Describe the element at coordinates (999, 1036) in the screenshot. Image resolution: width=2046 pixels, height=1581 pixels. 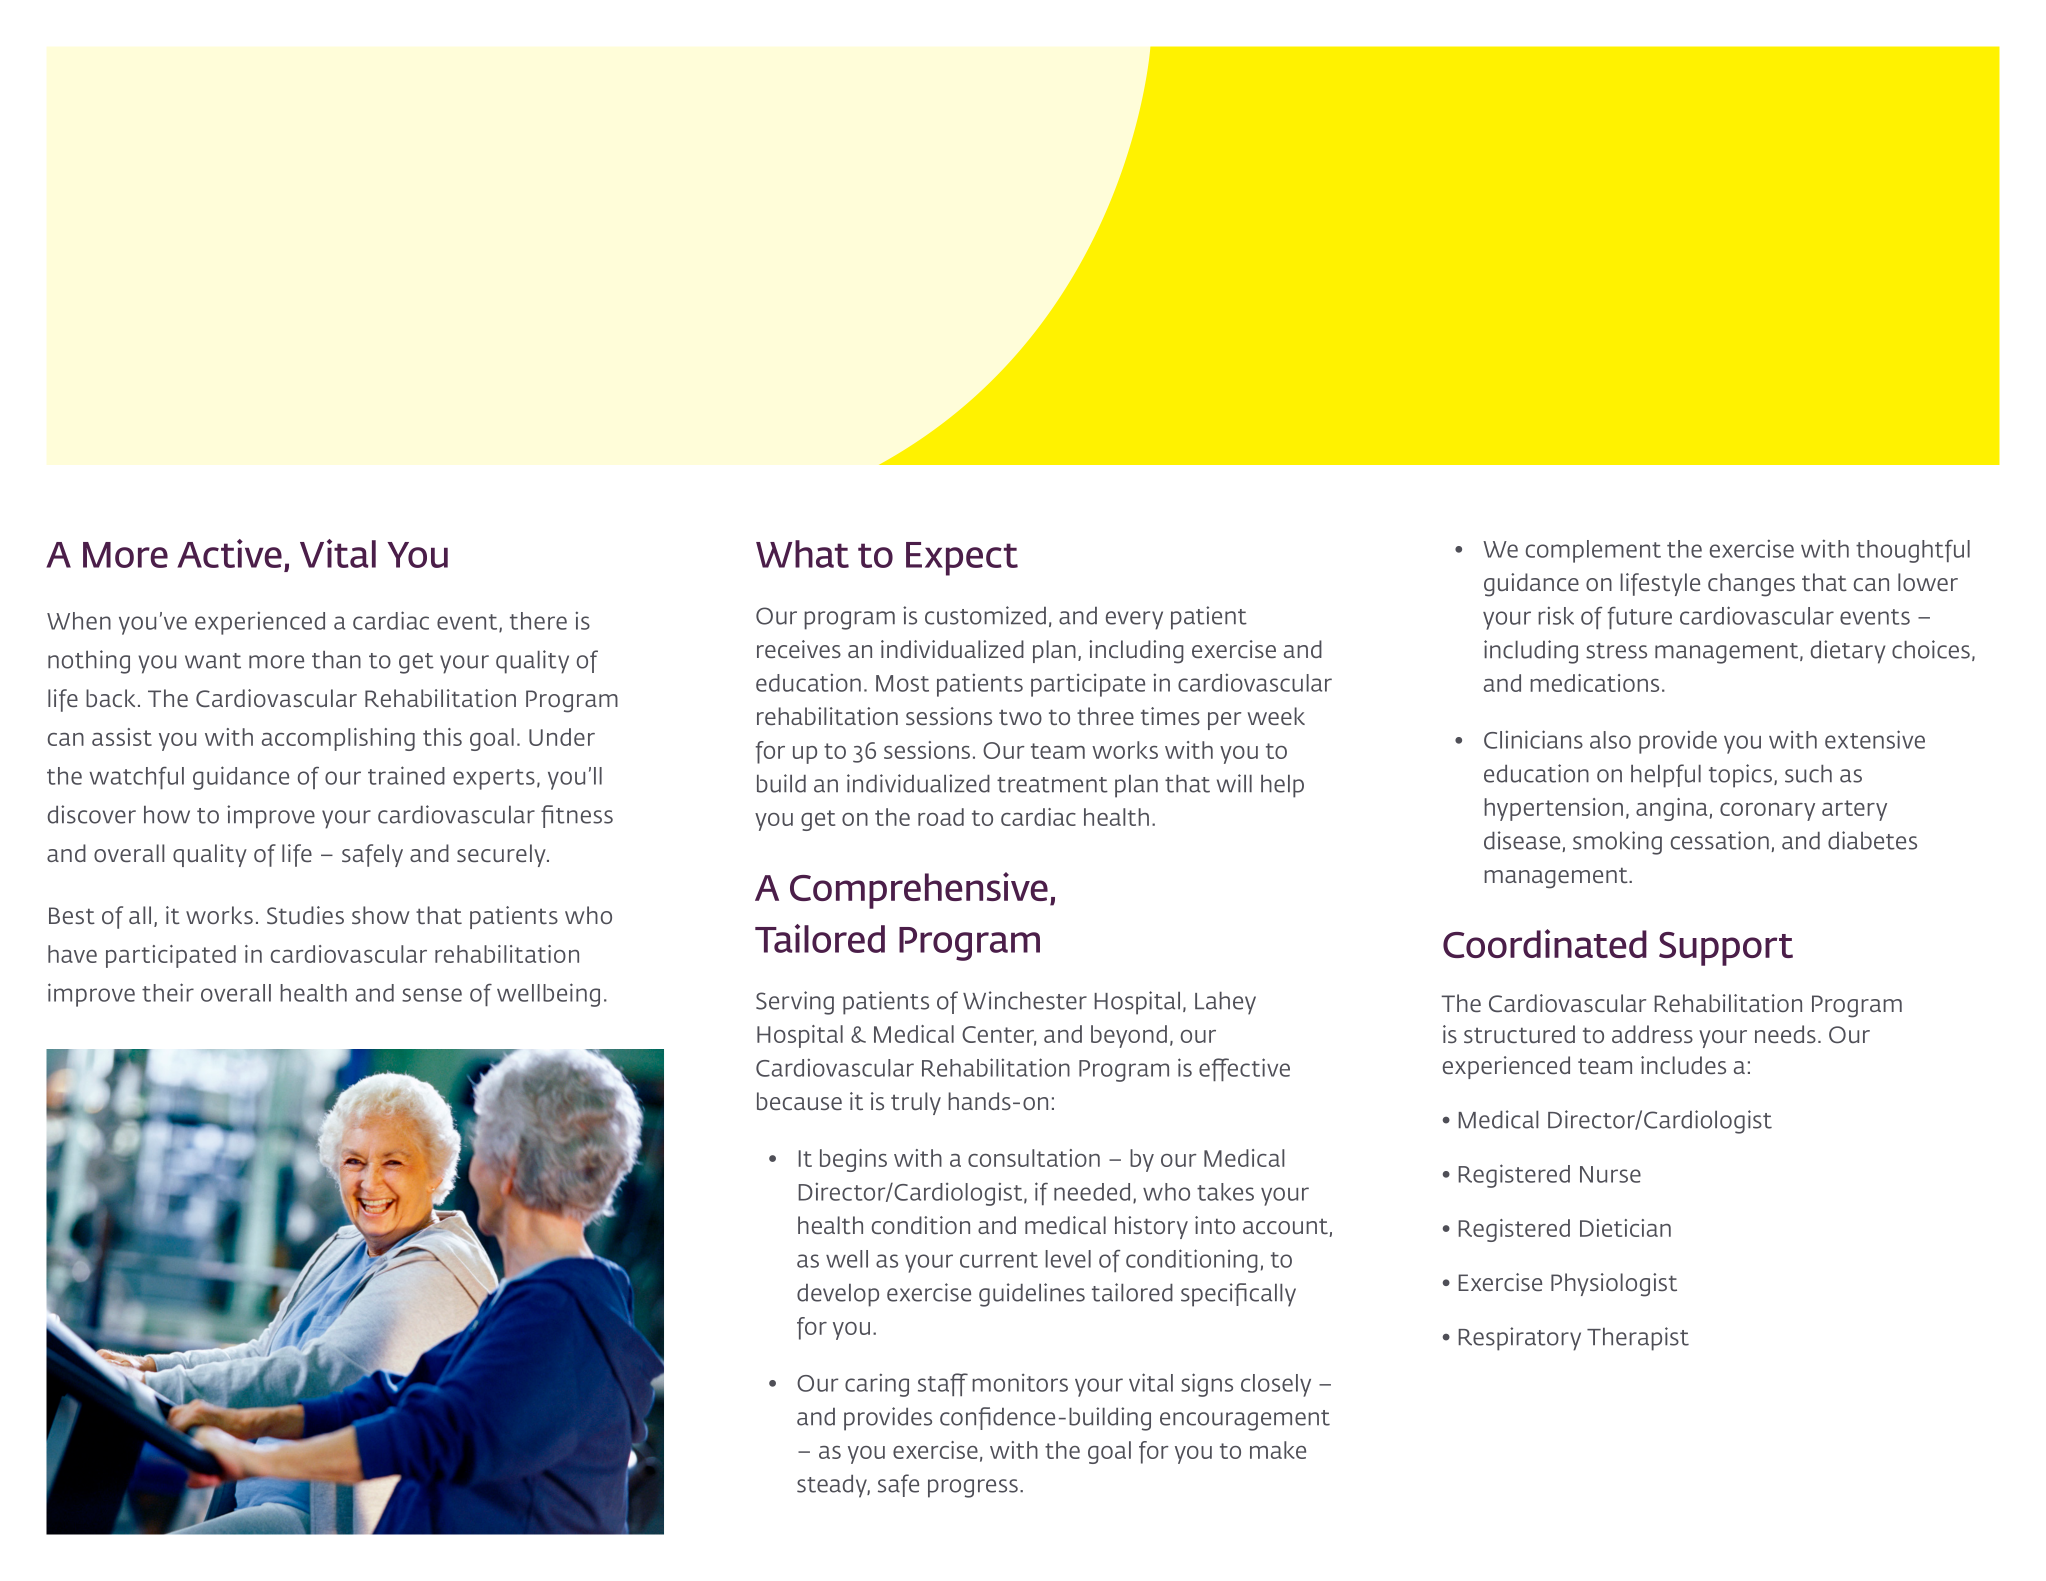
I see `Center` at that location.
